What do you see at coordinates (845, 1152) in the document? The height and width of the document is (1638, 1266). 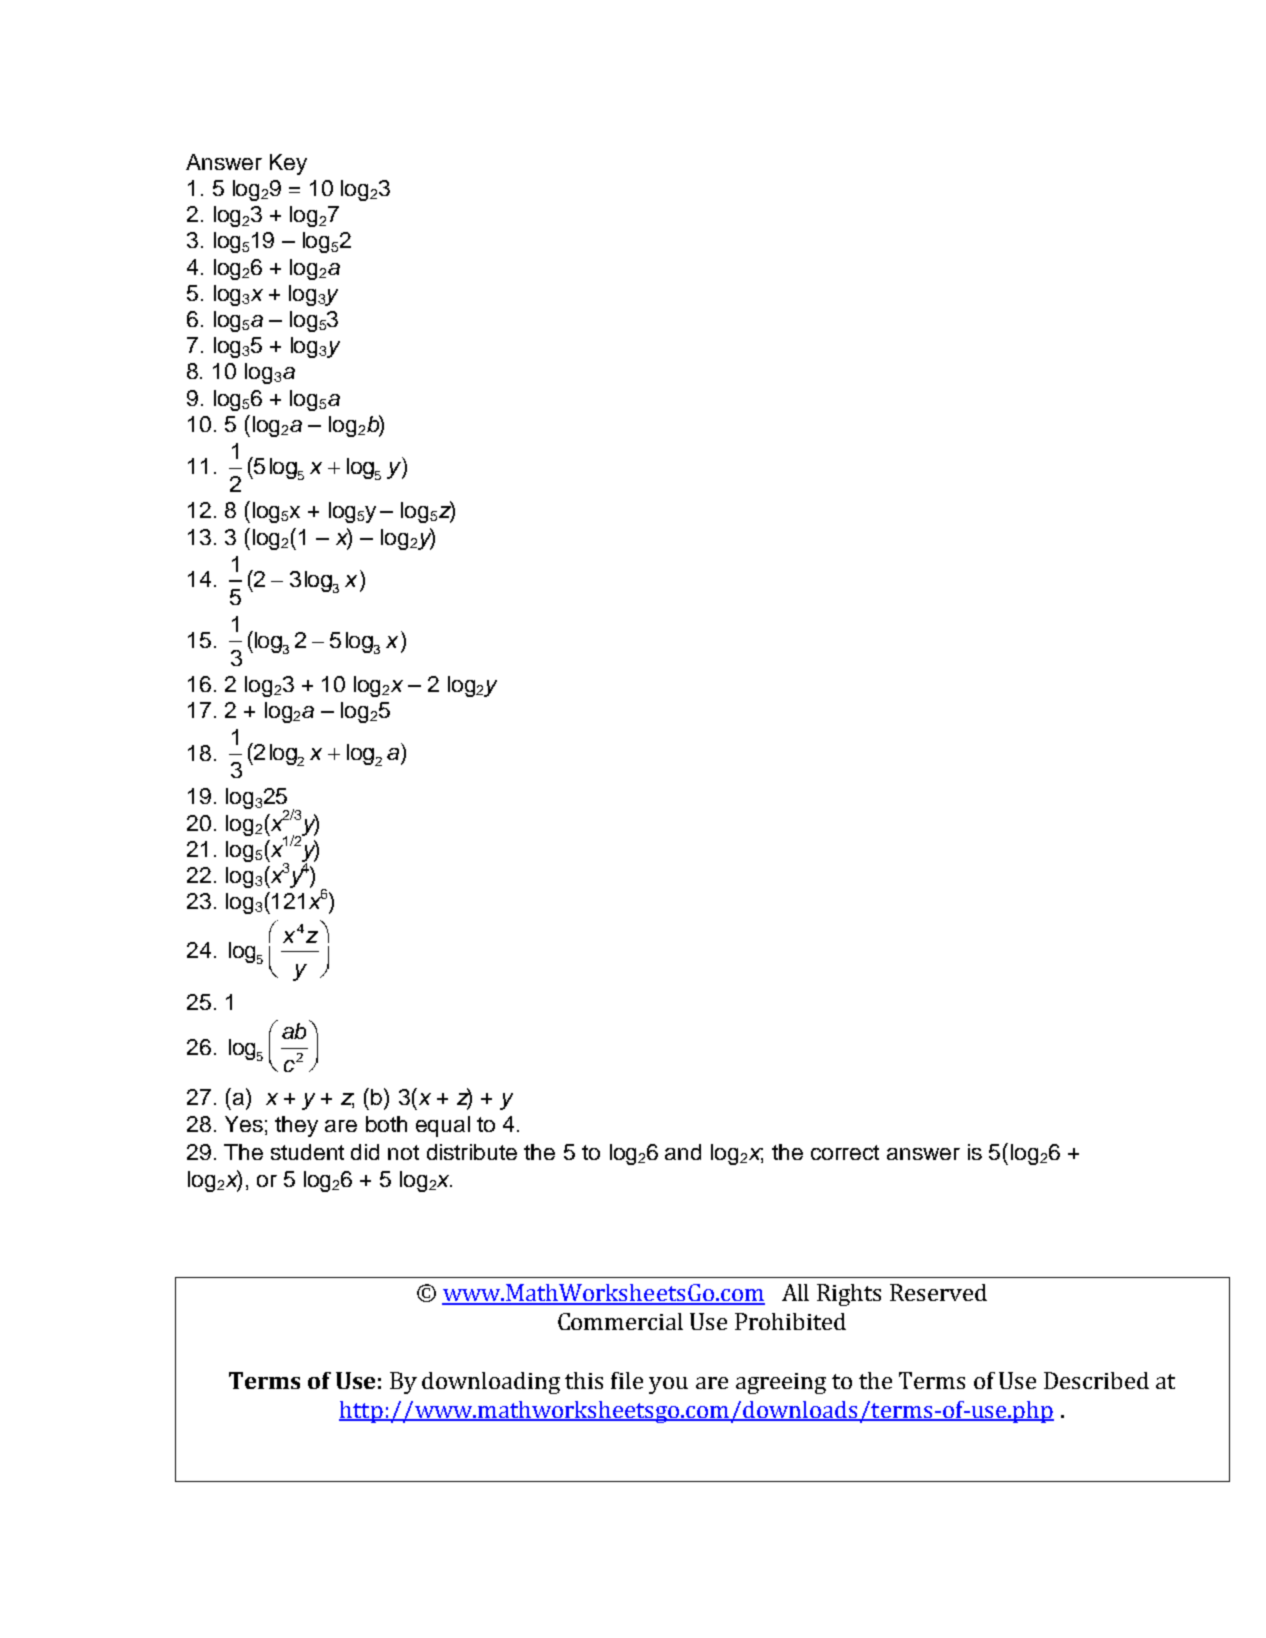 I see `correct` at bounding box center [845, 1152].
